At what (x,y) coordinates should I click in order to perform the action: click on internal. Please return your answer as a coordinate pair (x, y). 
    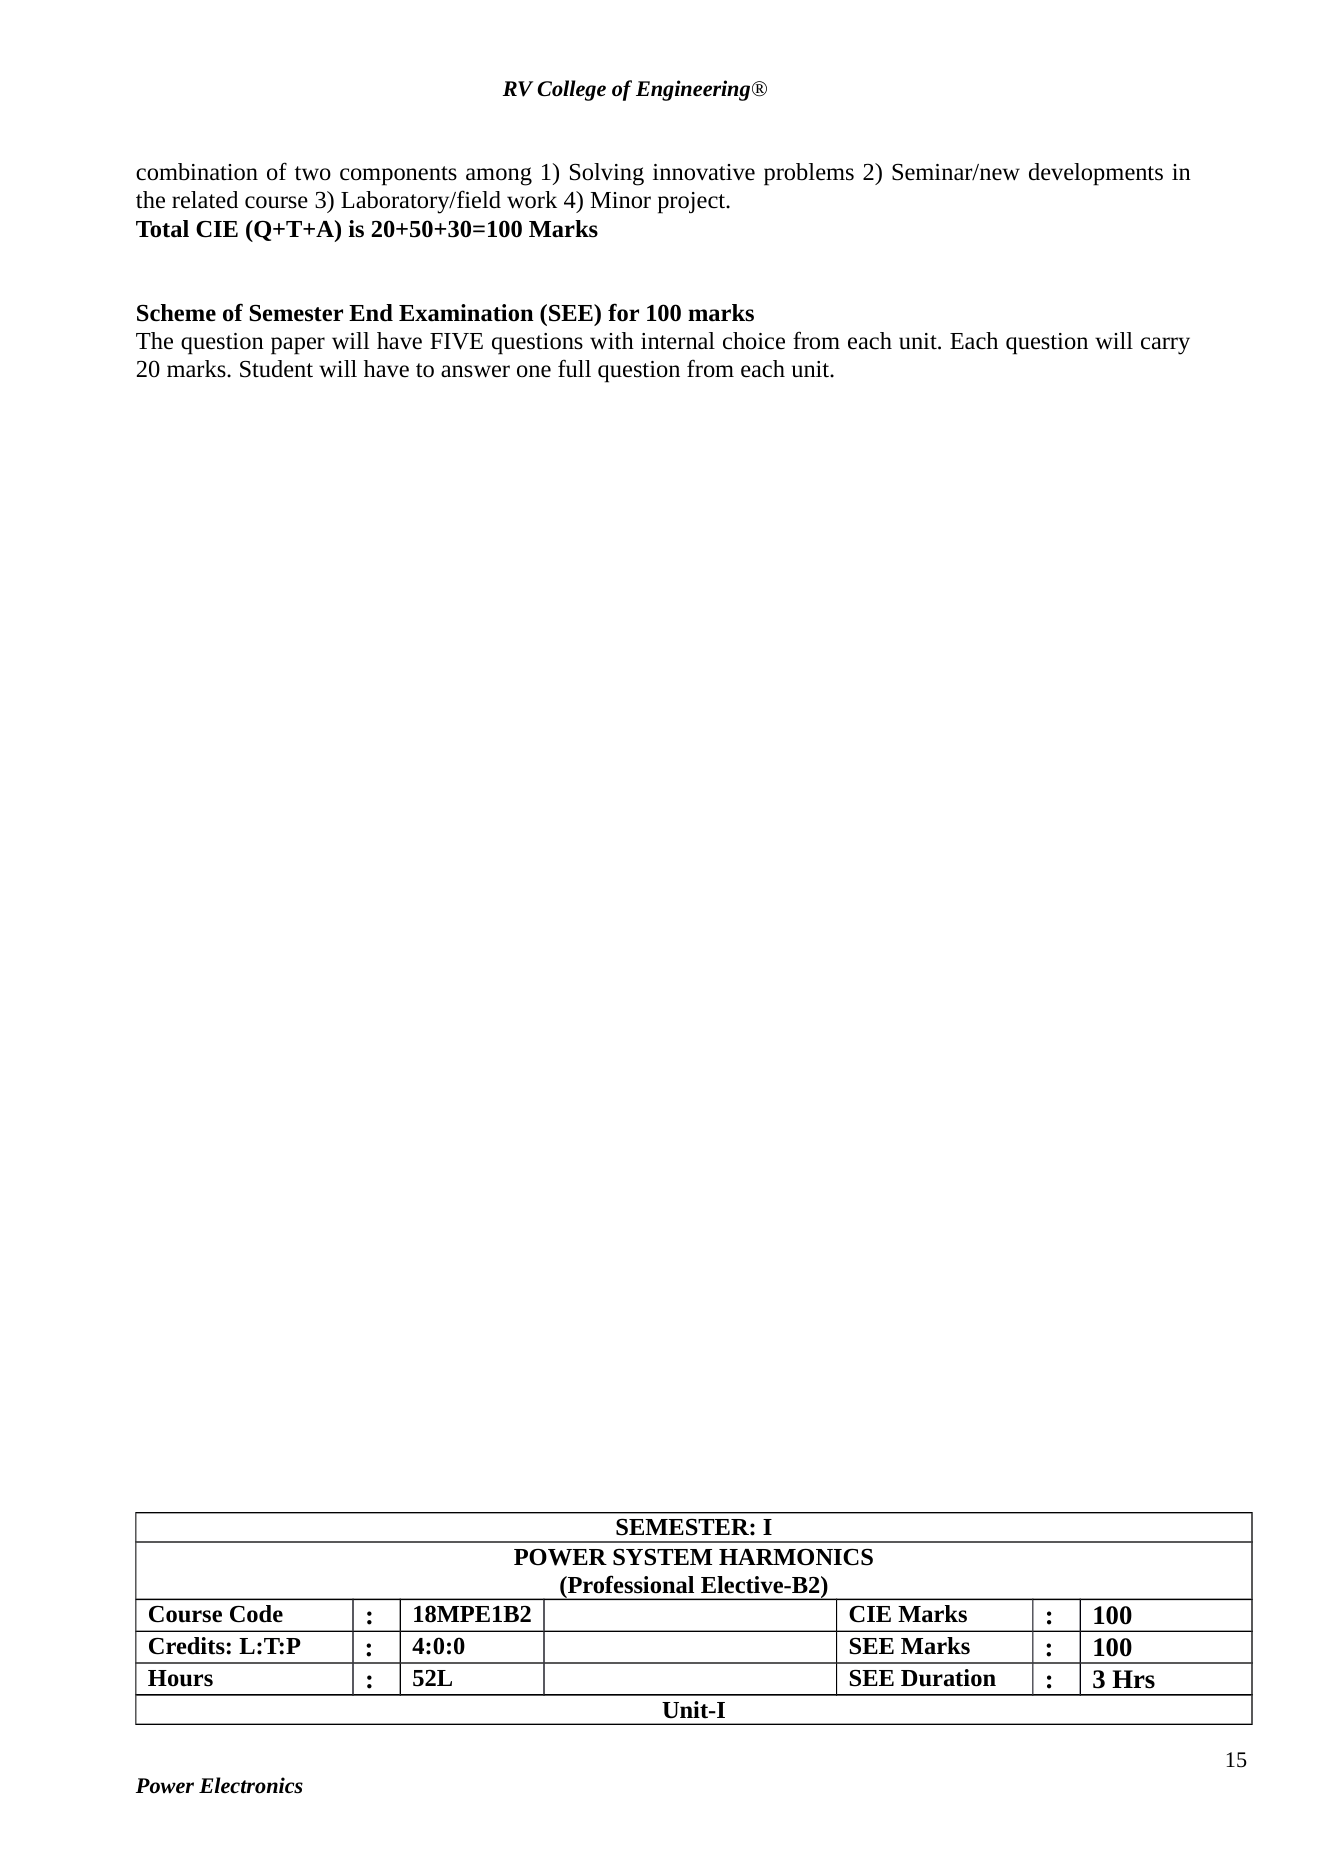
    Looking at the image, I should click on (678, 341).
